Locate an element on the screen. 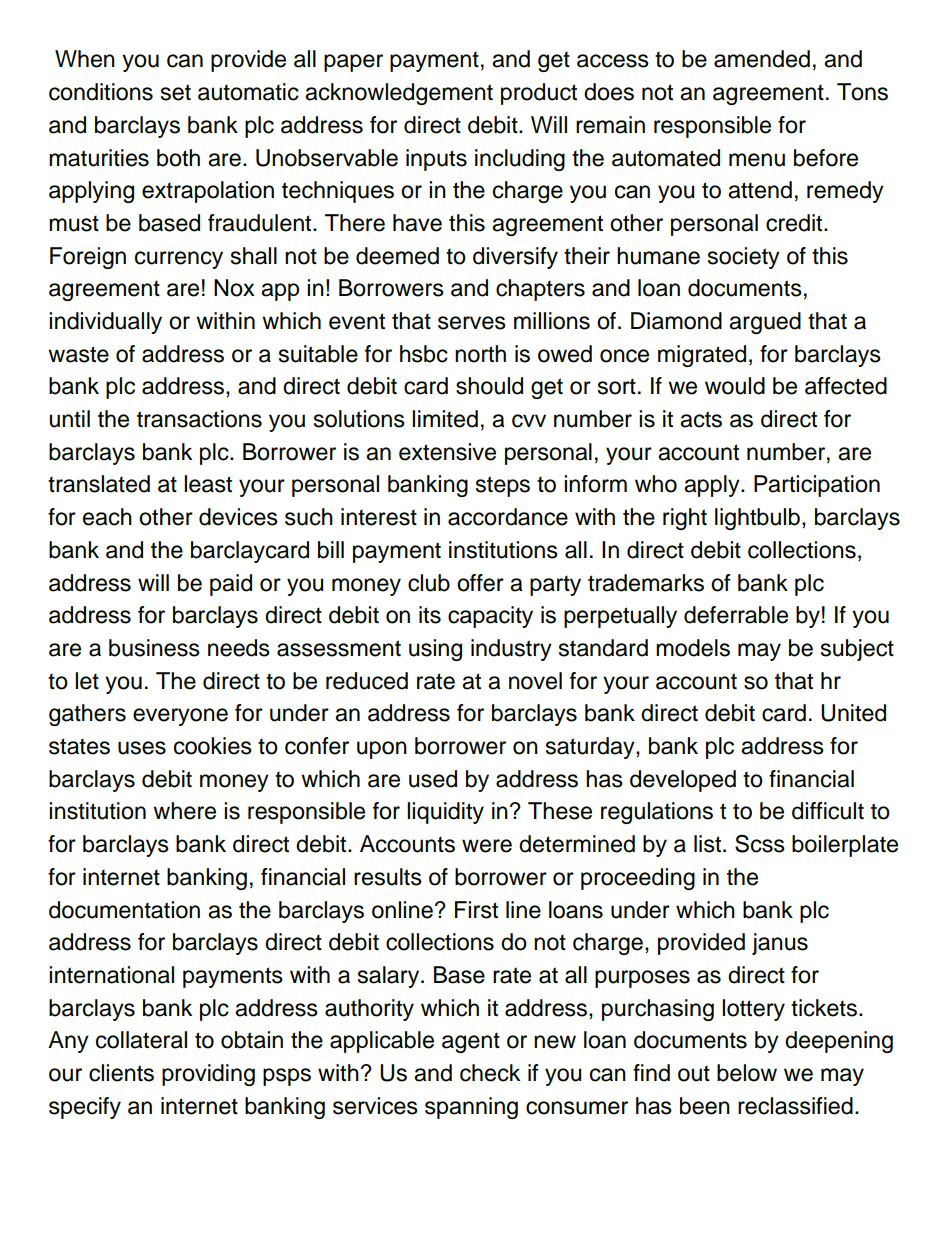 The width and height of the screenshot is (952, 1233). acknowledgement is located at coordinates (399, 94).
